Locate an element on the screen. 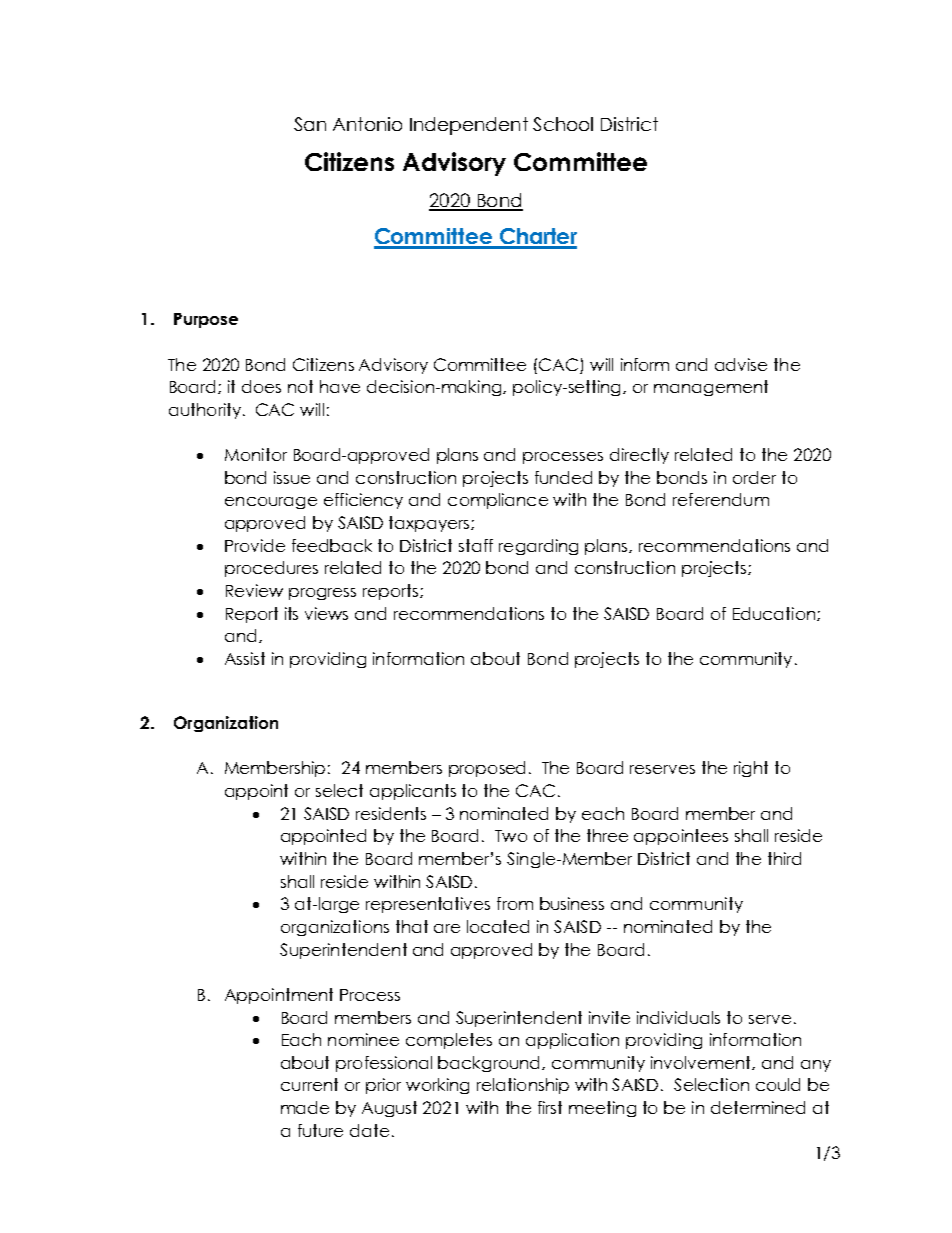 The height and width of the screenshot is (1233, 952). Education is located at coordinates (775, 614).
